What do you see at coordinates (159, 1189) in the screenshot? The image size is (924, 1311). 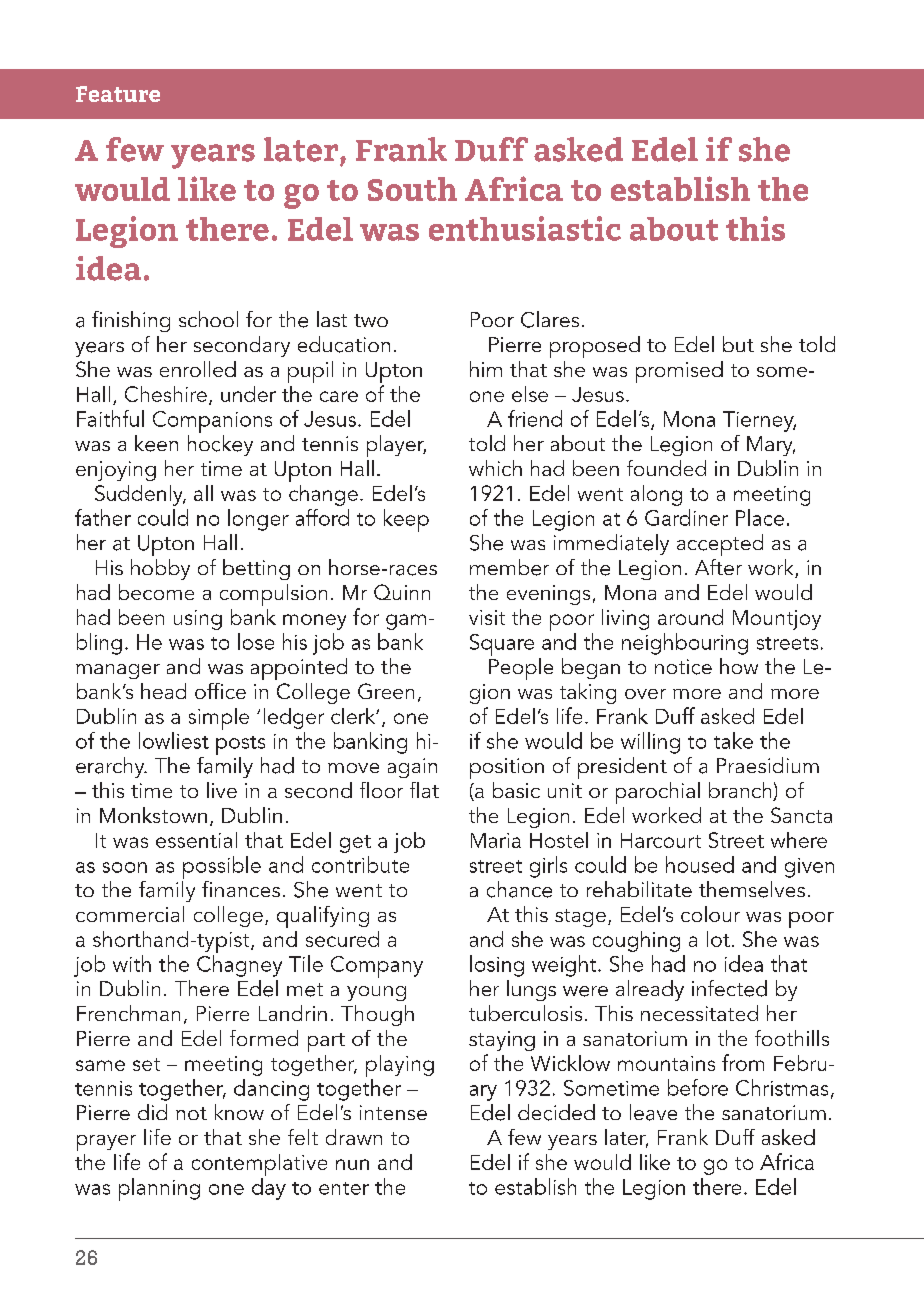 I see `planning` at bounding box center [159, 1189].
